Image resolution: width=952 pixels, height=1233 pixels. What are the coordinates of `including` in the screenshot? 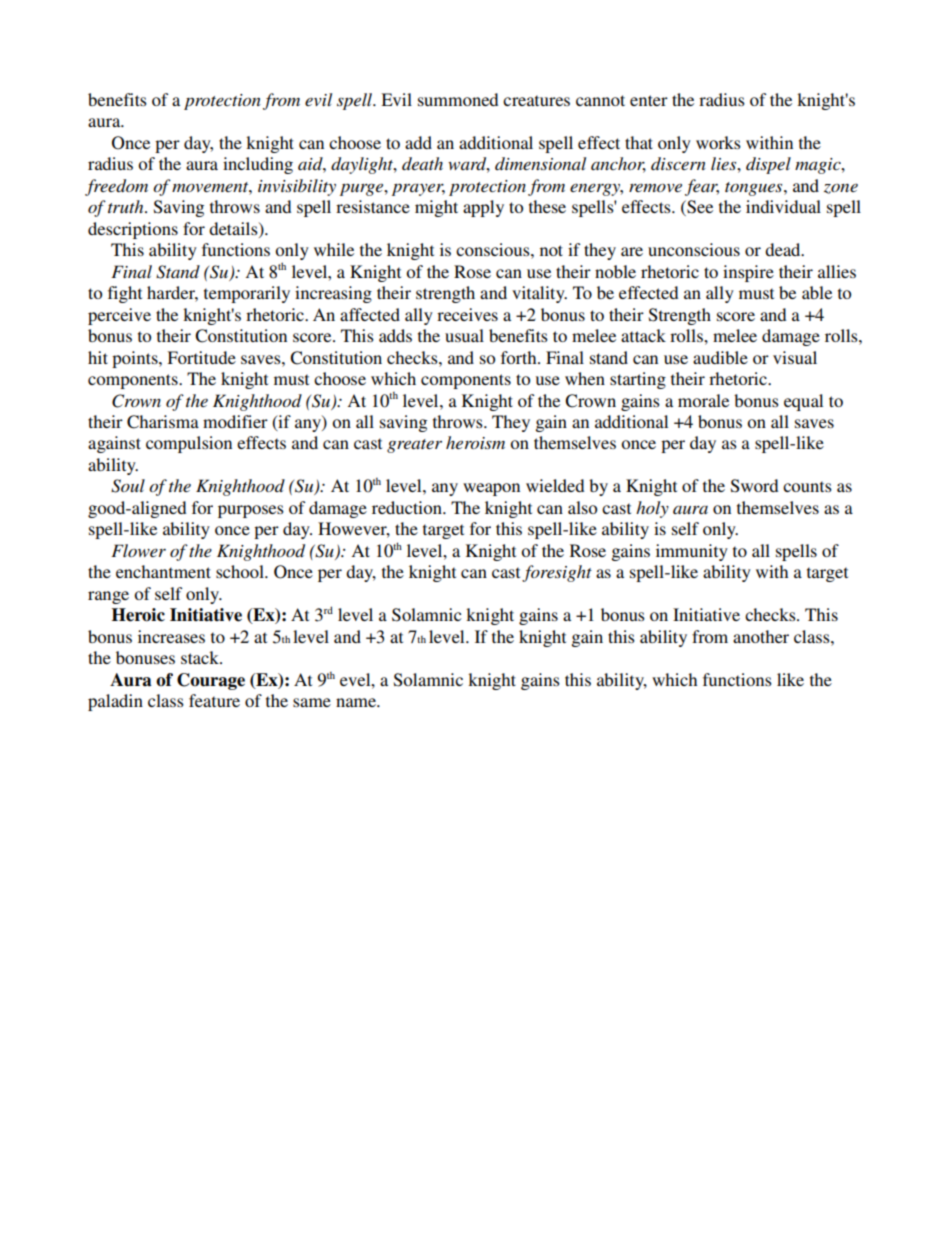 It's located at (258, 165).
